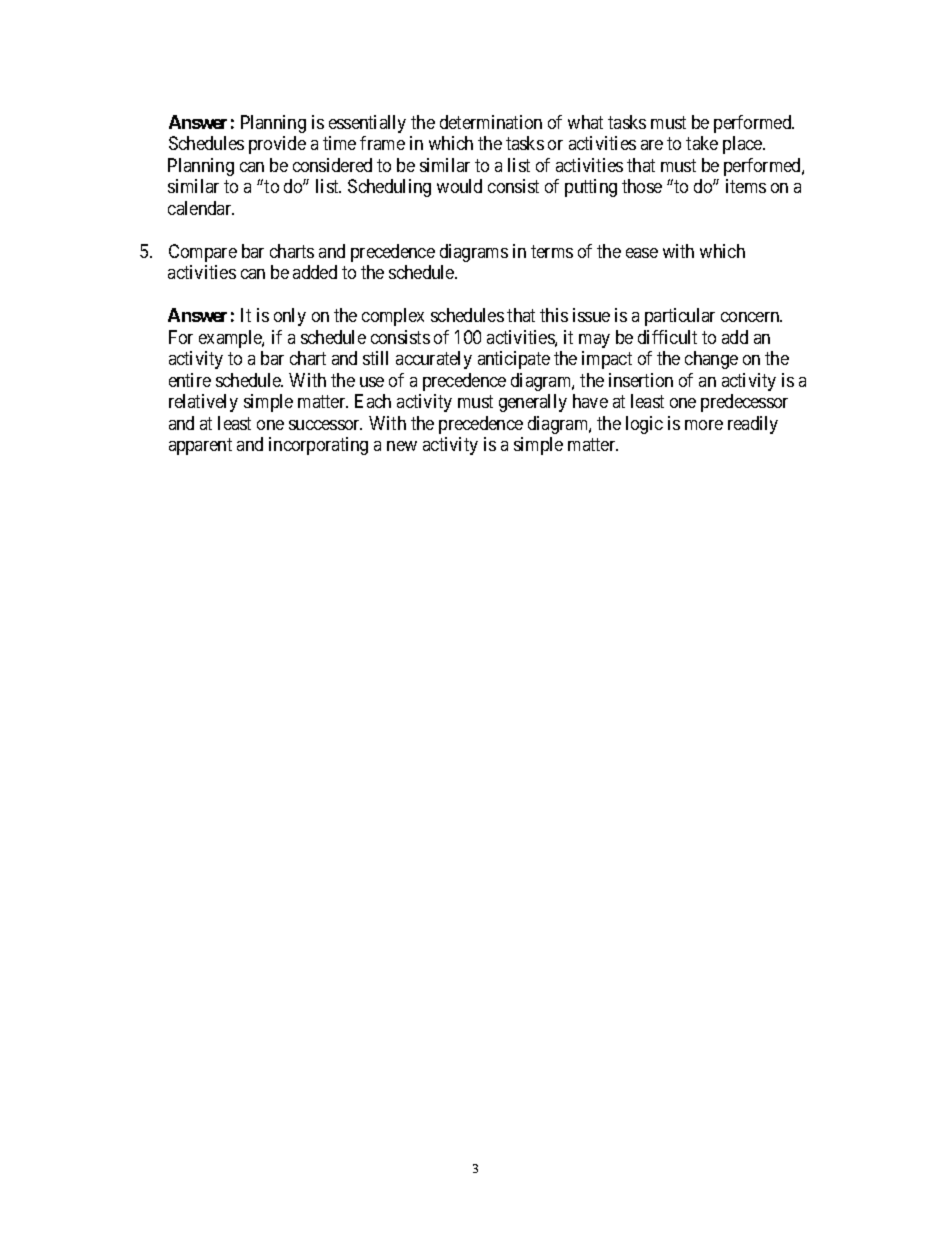  Describe the element at coordinates (203, 253) in the page. I see `Compare` at that location.
